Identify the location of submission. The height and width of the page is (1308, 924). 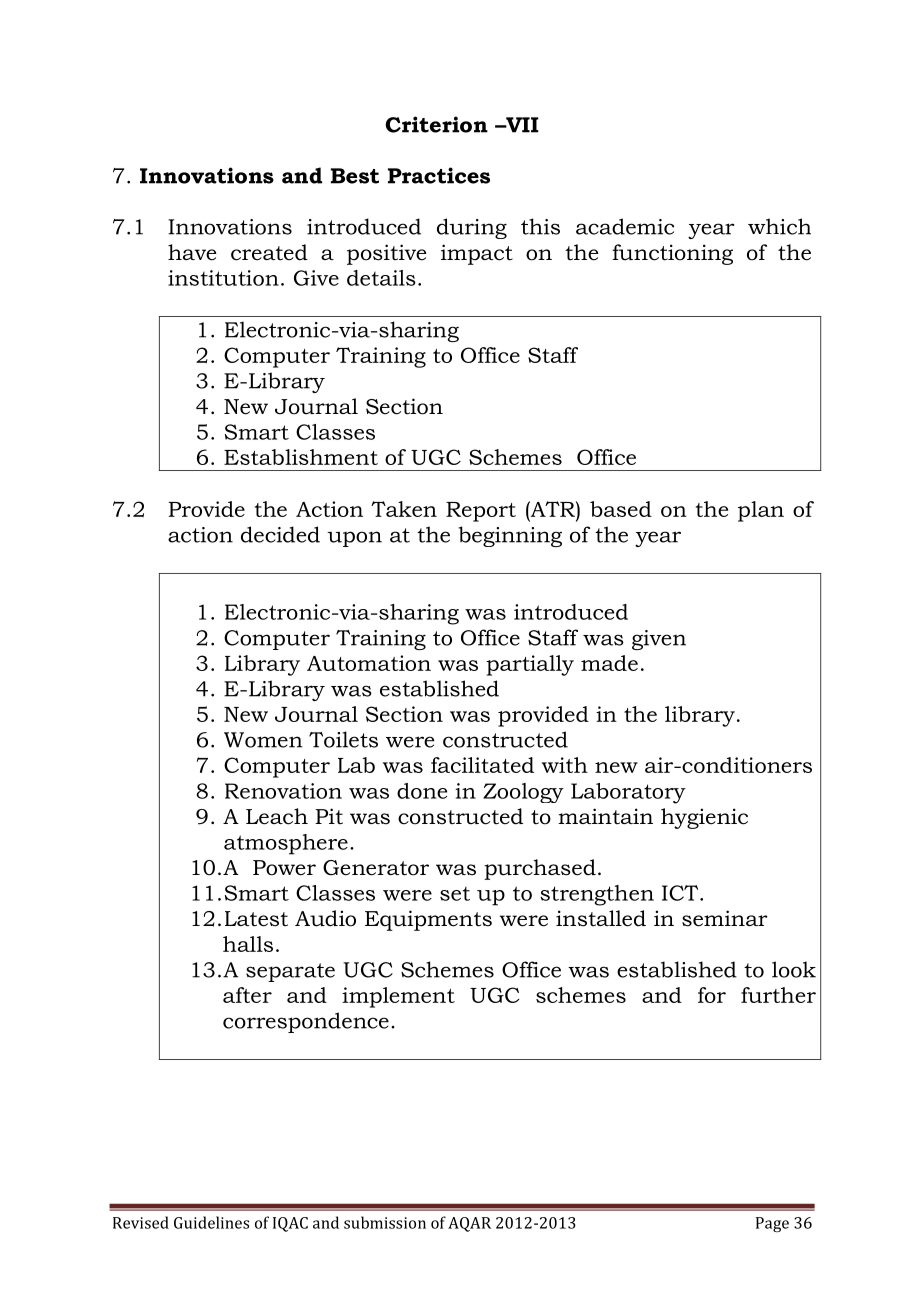
(385, 1222).
